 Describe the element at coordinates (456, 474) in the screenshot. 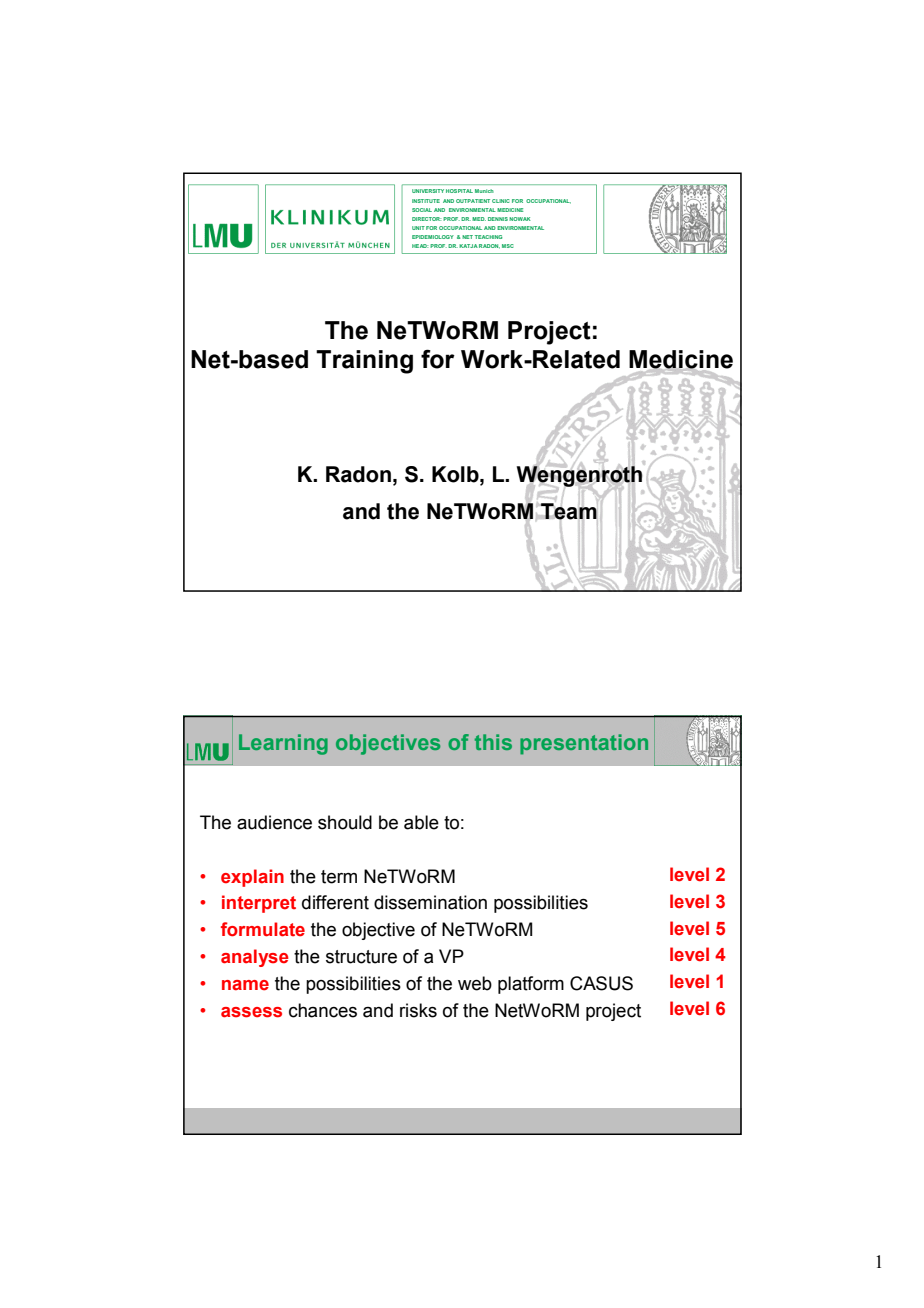

I see `Kolb` at that location.
